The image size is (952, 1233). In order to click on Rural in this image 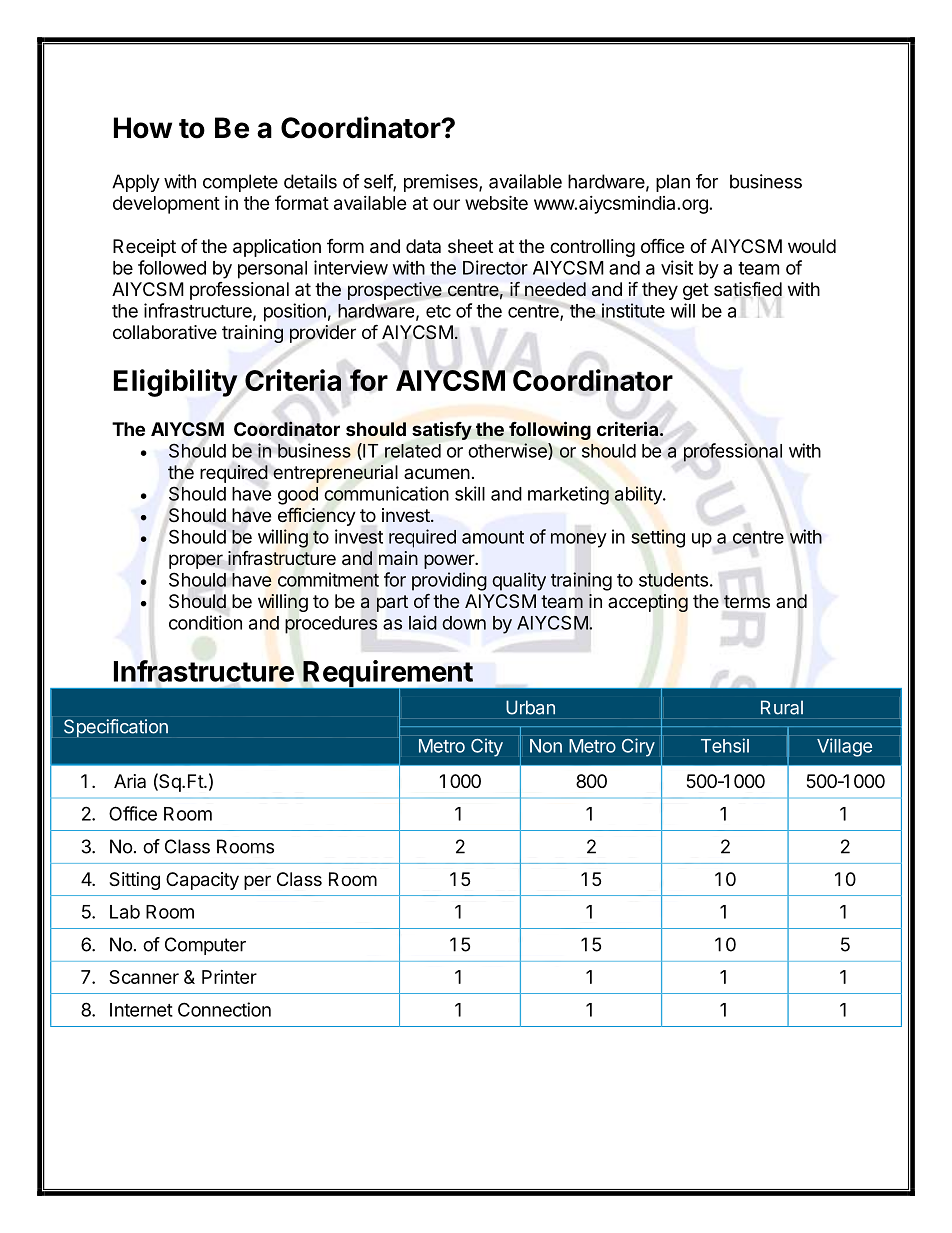, I will do `click(782, 707)`.
